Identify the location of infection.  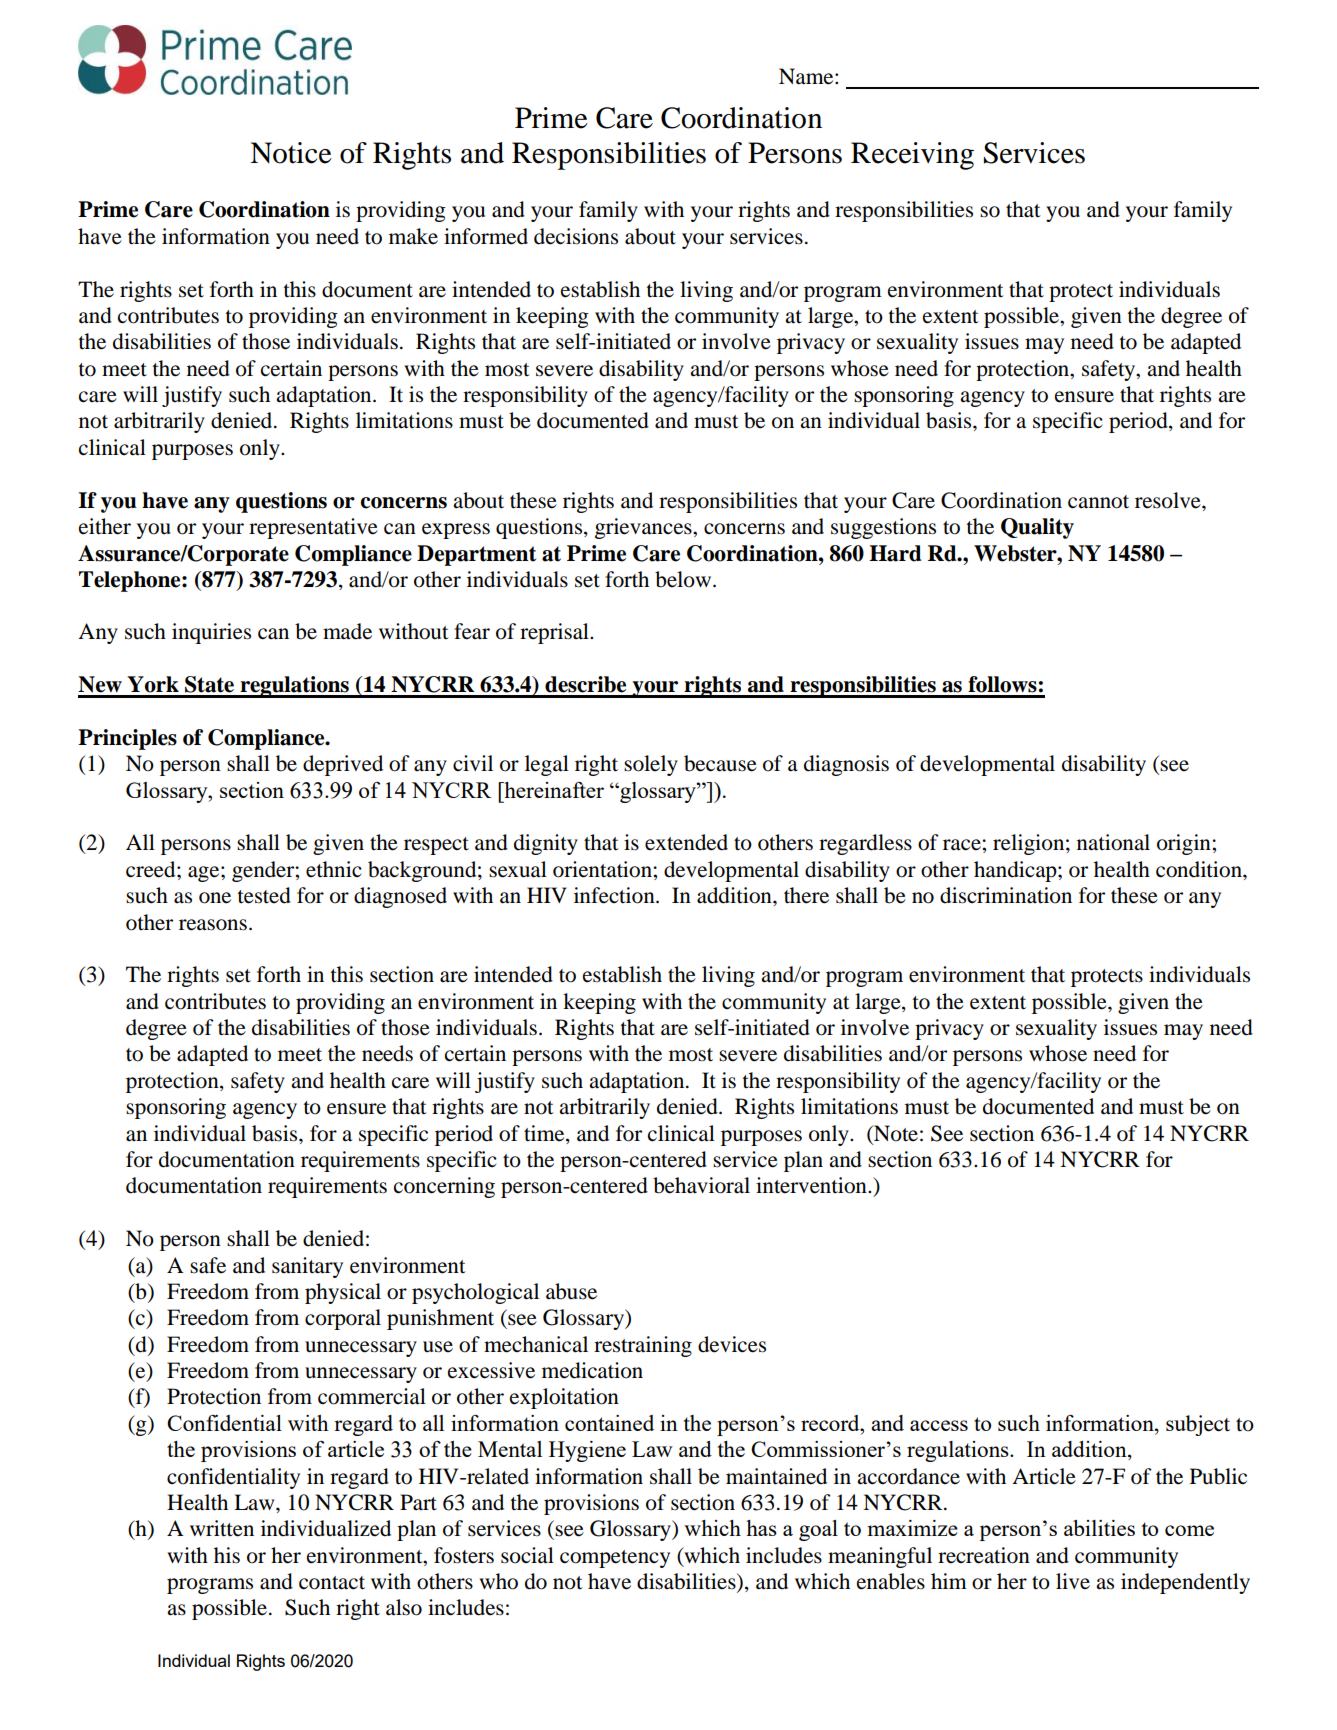
(615, 895).
